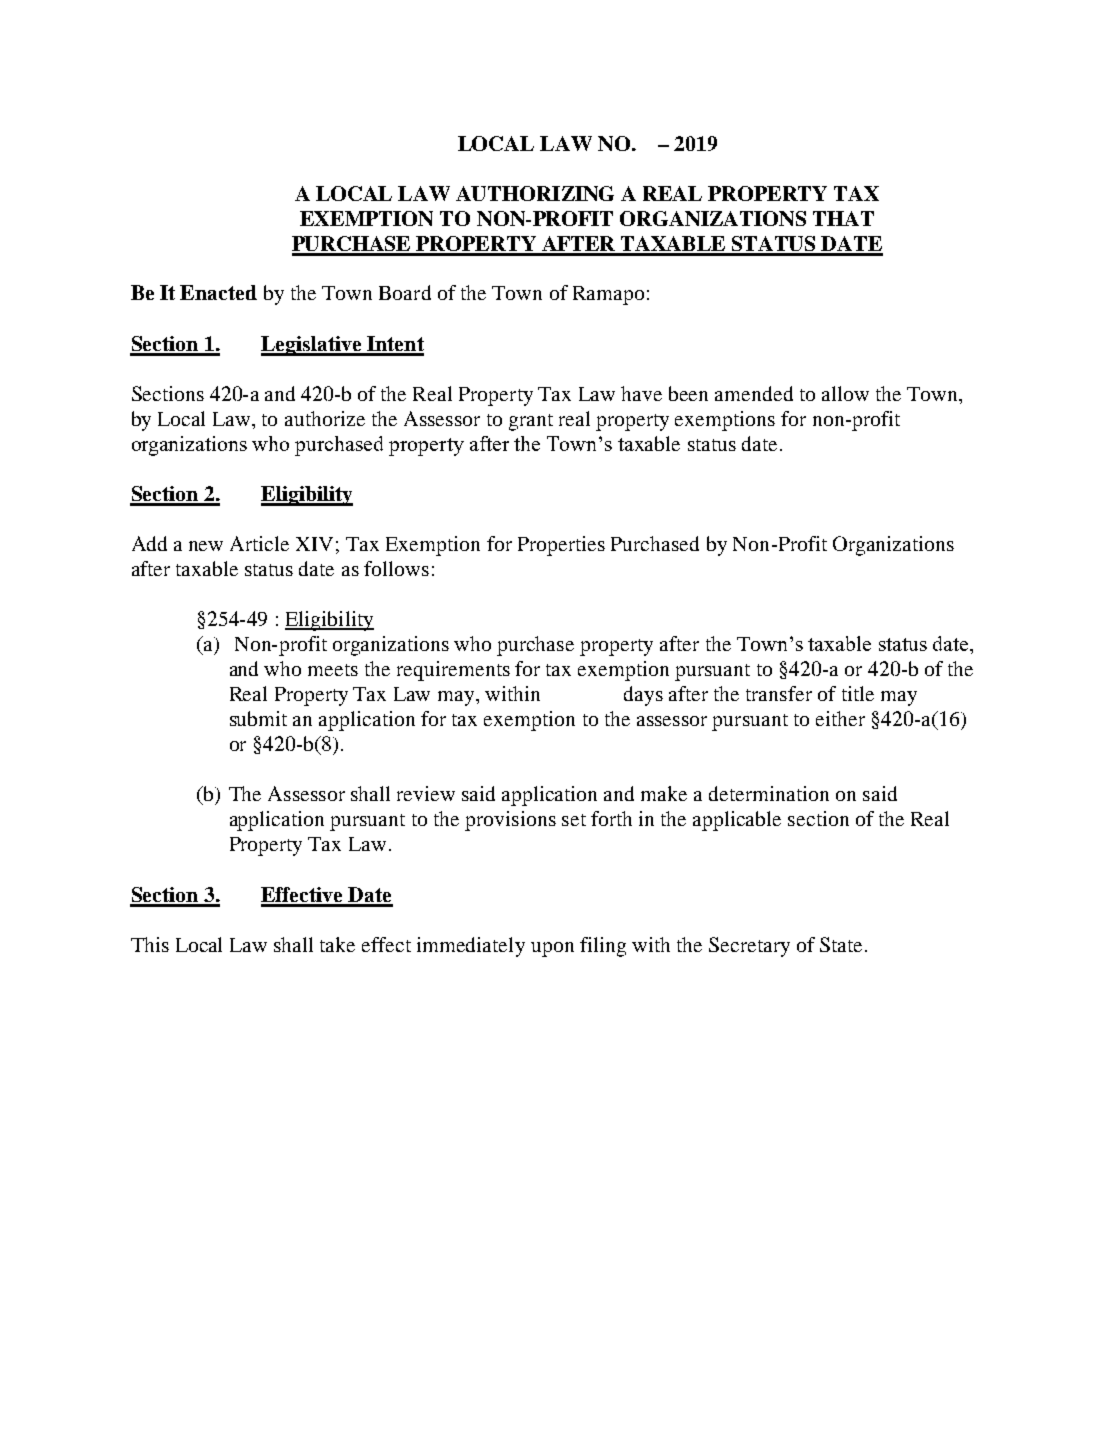  What do you see at coordinates (453, 671) in the document?
I see `requirements` at bounding box center [453, 671].
